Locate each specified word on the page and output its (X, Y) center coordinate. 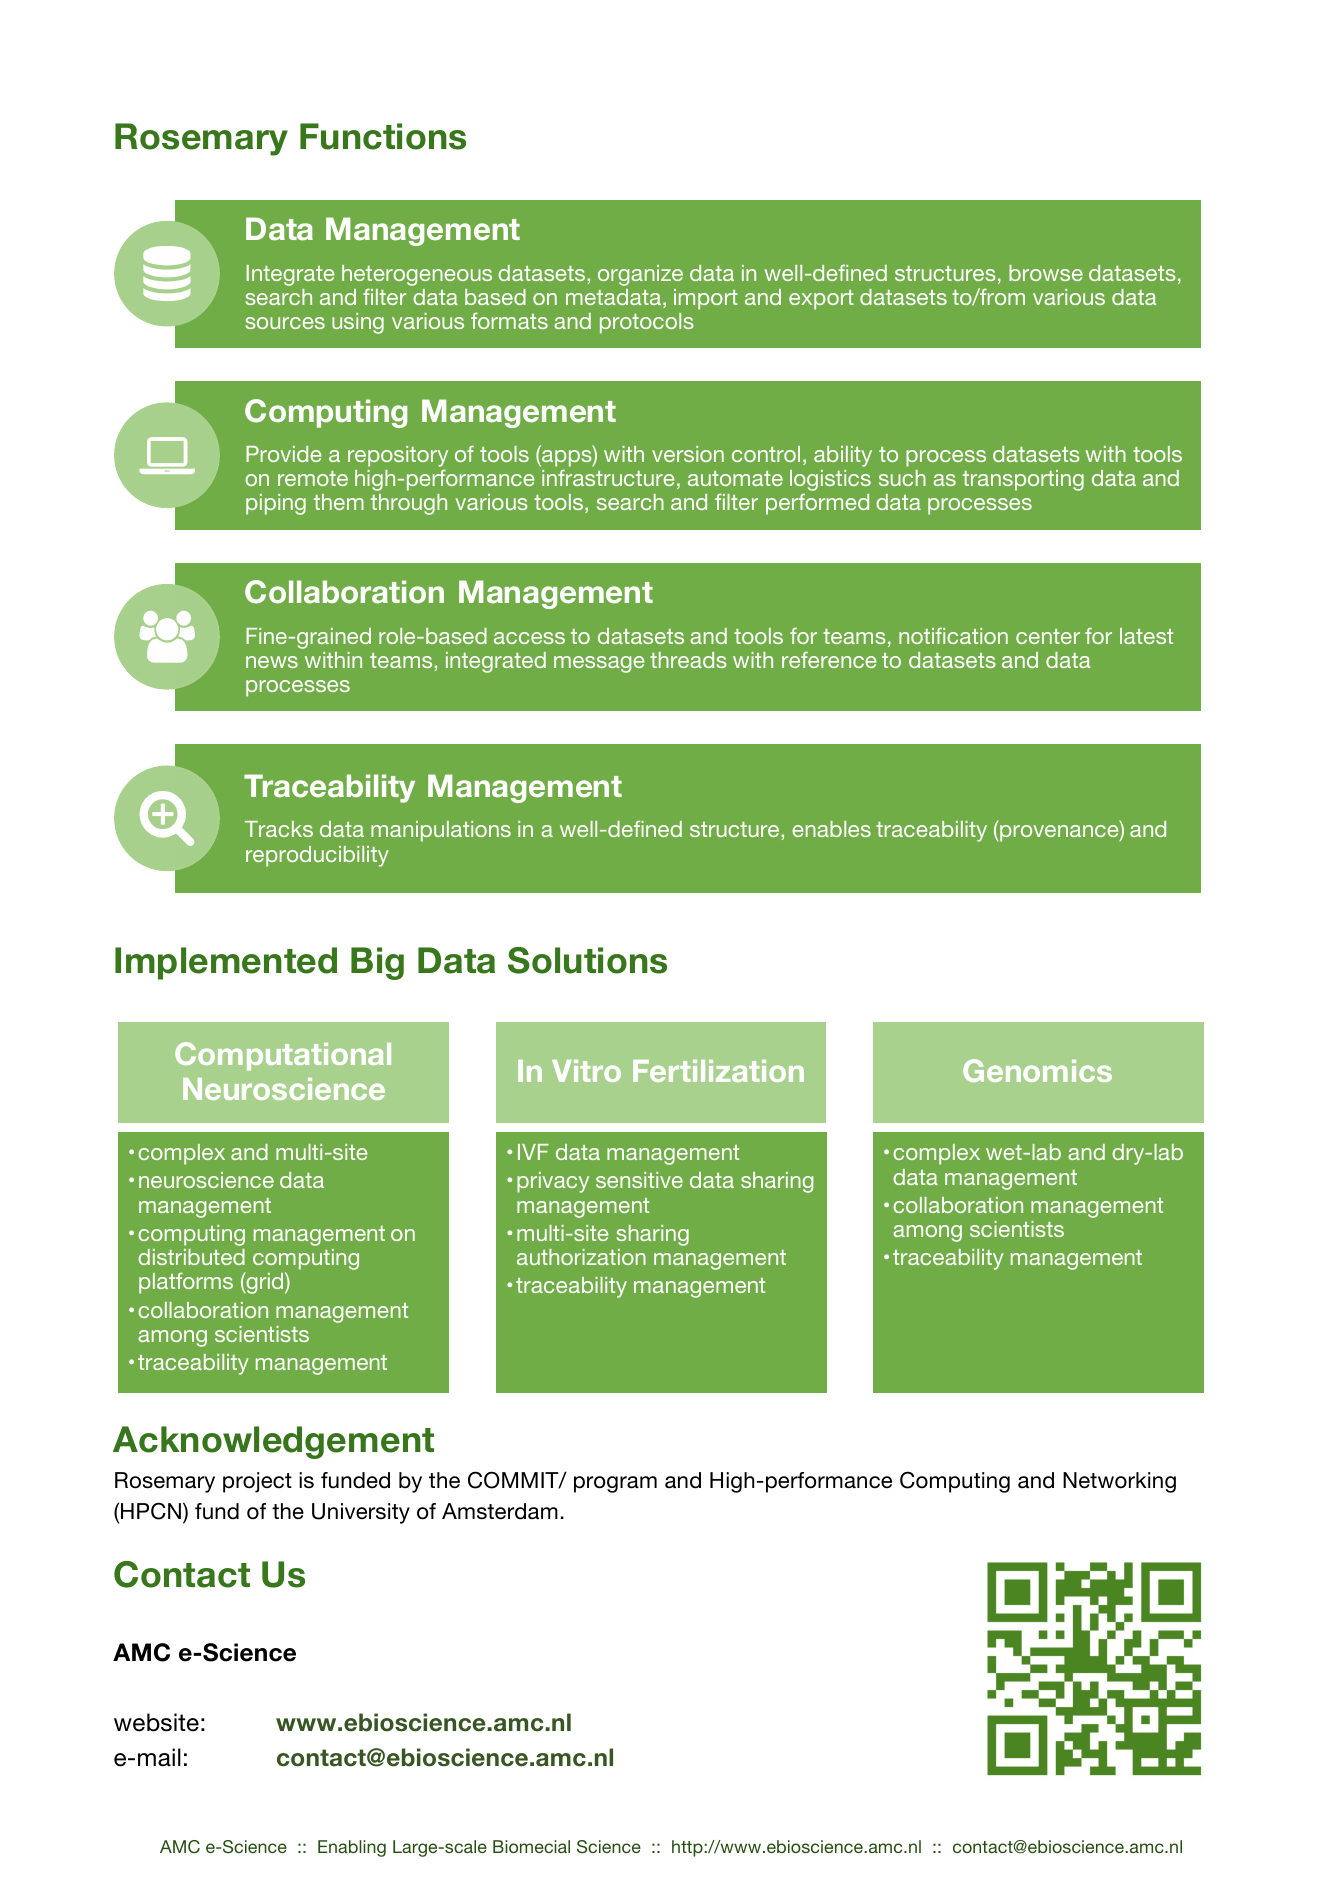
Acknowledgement (273, 1442)
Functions (383, 136)
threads (688, 660)
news (272, 662)
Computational (283, 1056)
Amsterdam (500, 1511)
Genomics (1037, 1070)
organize (640, 275)
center (1048, 636)
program (615, 1484)
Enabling (352, 1848)
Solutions (587, 960)
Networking (1119, 1482)
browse (1046, 273)
